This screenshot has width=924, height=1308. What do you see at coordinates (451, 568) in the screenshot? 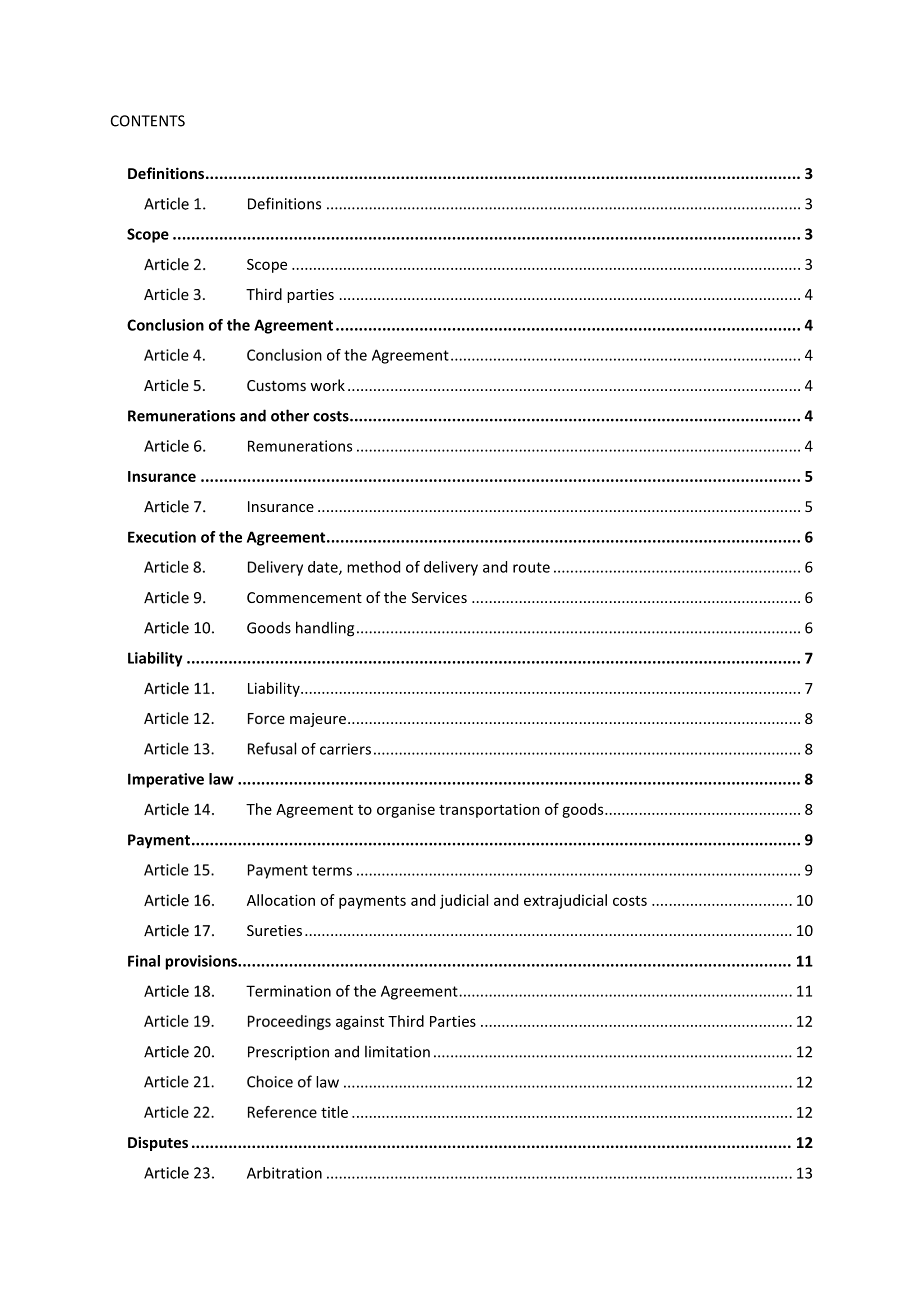
I see `delivery` at bounding box center [451, 568].
